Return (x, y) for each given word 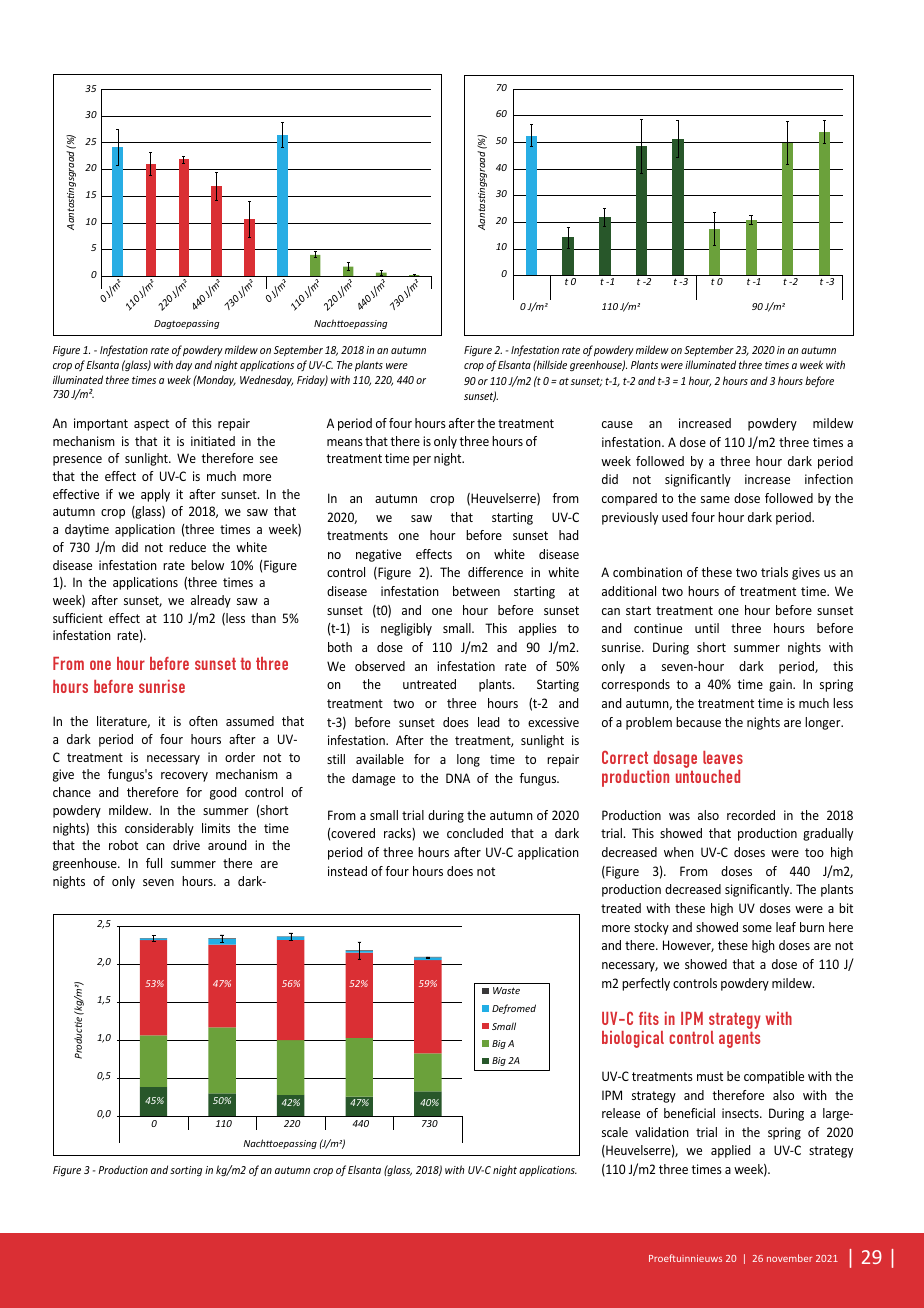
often (203, 721)
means (345, 442)
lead (488, 722)
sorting (186, 1171)
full (154, 863)
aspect (151, 425)
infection (829, 479)
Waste (506, 990)
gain (781, 685)
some (757, 928)
